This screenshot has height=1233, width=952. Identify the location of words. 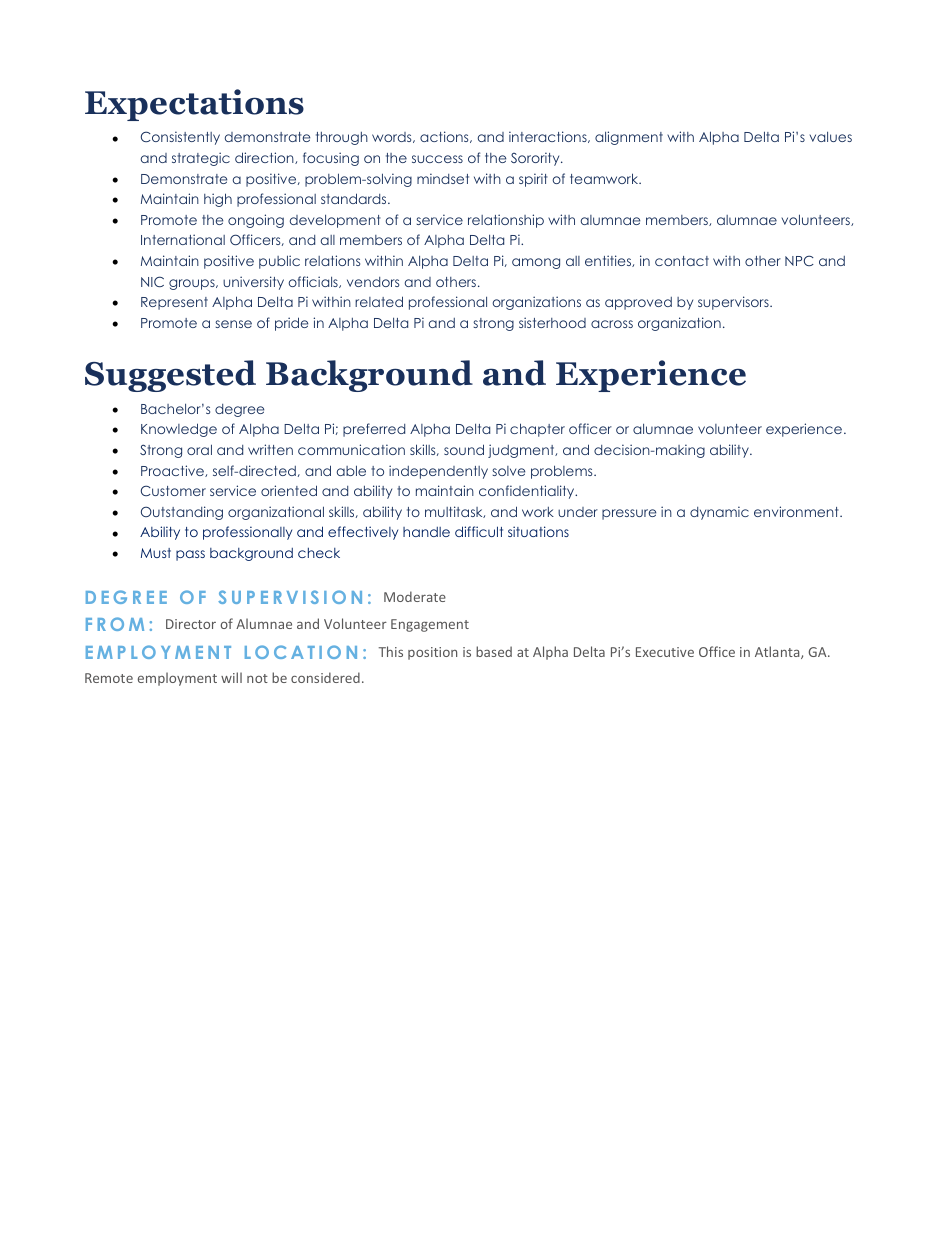
(393, 137).
